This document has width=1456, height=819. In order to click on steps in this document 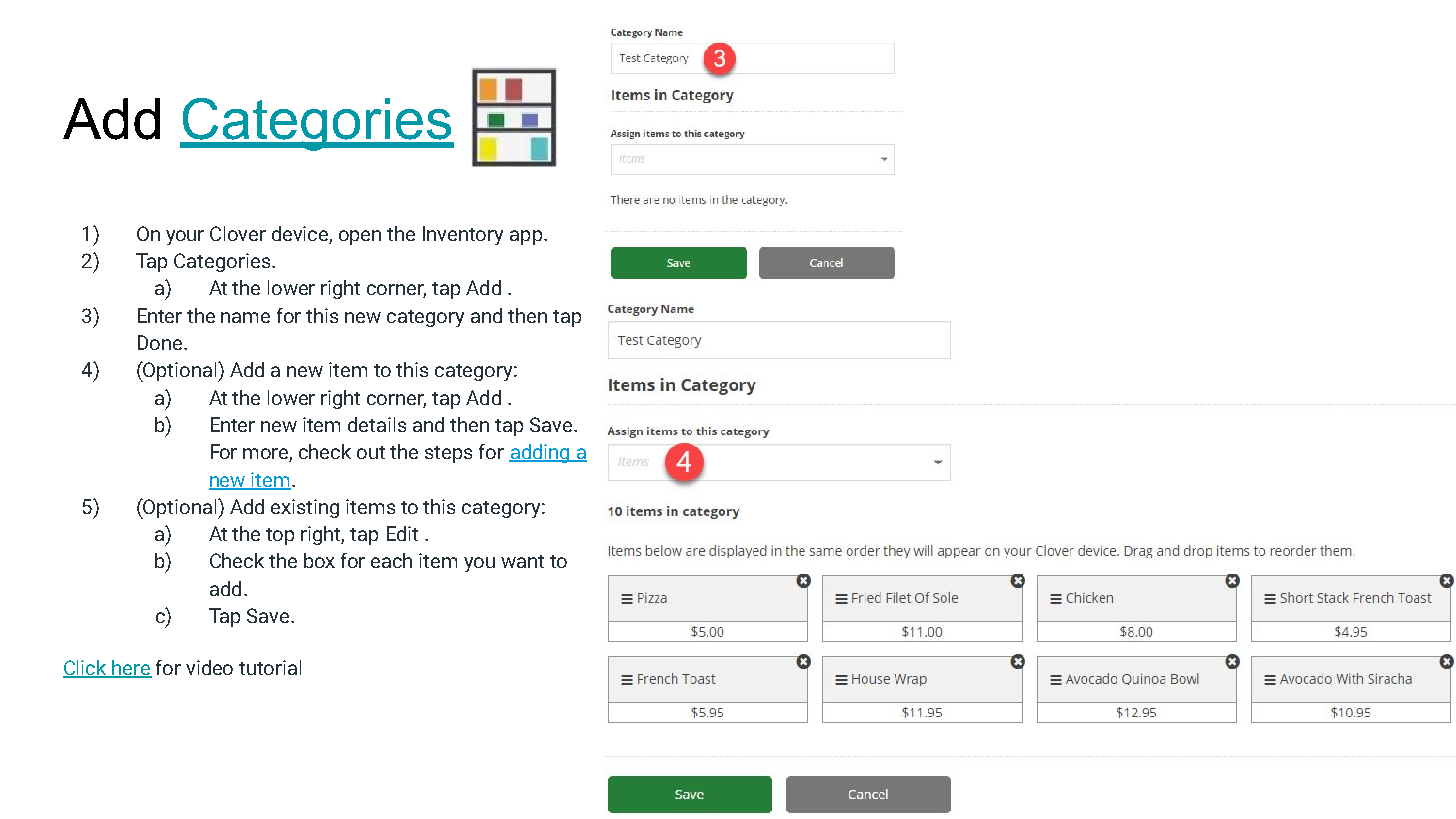, I will do `click(448, 454)`.
